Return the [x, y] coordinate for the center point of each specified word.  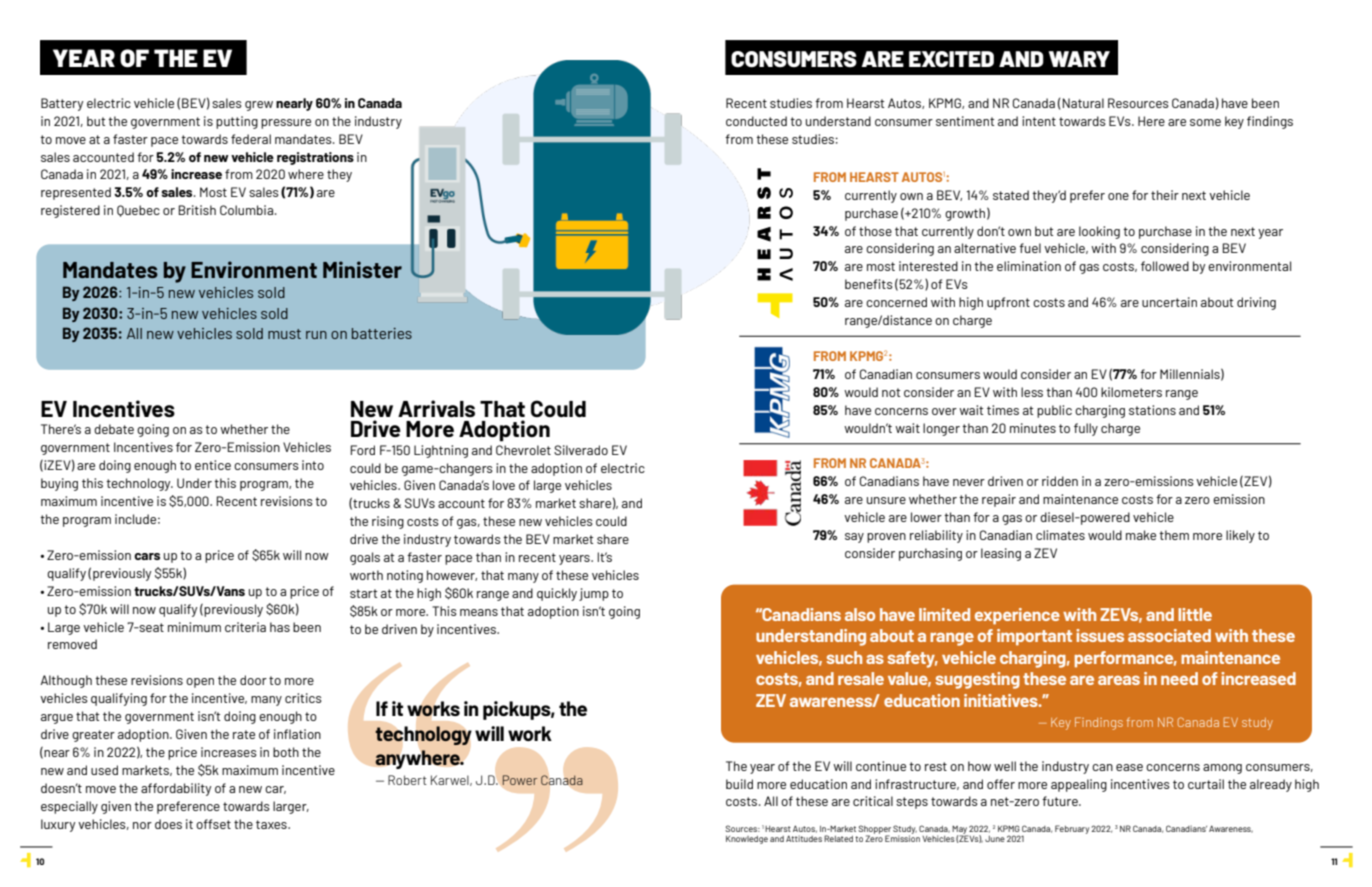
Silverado [581, 450]
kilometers [1131, 392]
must [284, 334]
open [200, 683]
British [197, 210]
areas [1119, 680]
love [504, 485]
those [875, 231]
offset [213, 824]
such [844, 657]
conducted [756, 121]
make [1141, 535]
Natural [1083, 103]
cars [147, 556]
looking [1099, 232]
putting [237, 122]
